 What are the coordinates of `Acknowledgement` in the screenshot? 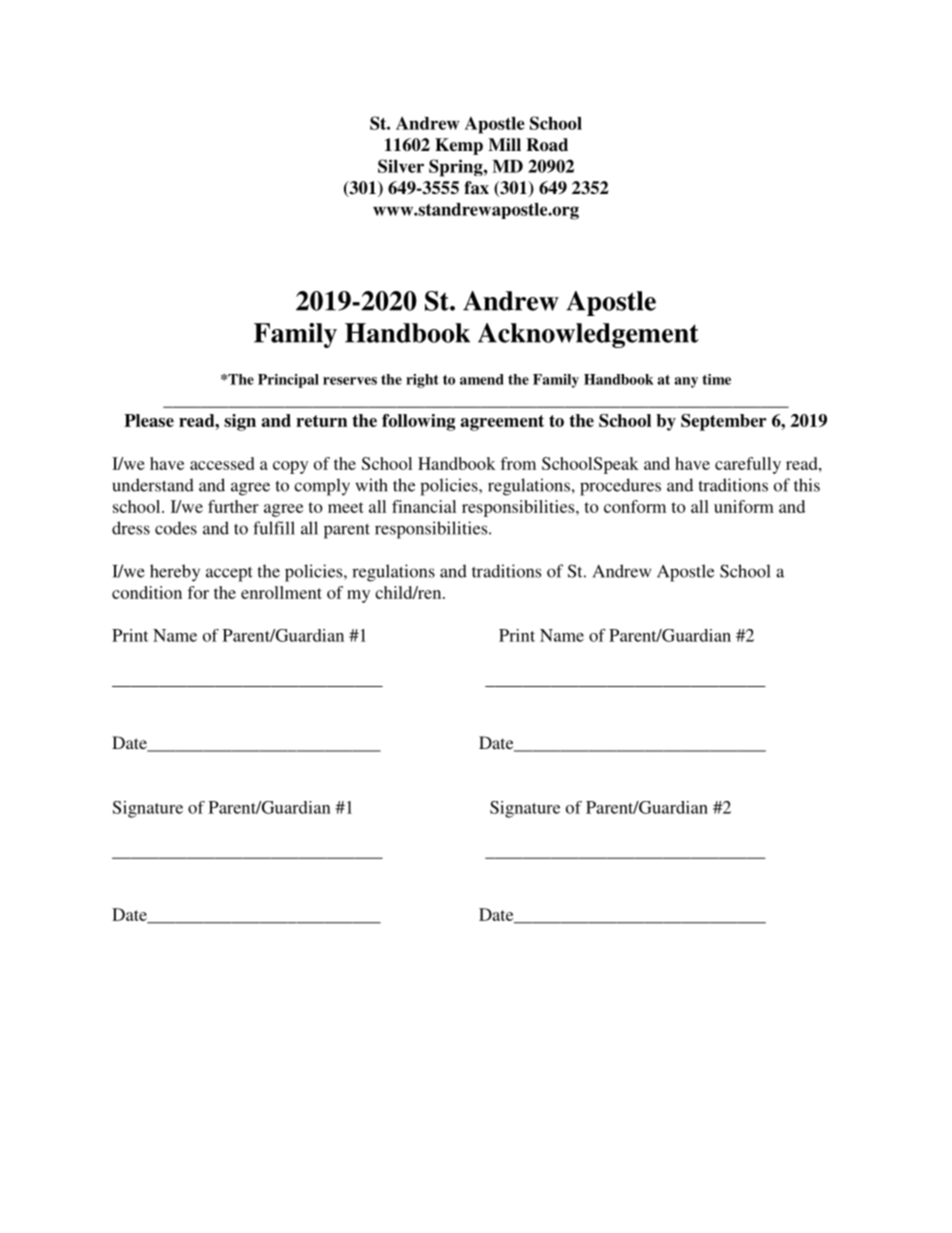 It's located at (588, 335).
